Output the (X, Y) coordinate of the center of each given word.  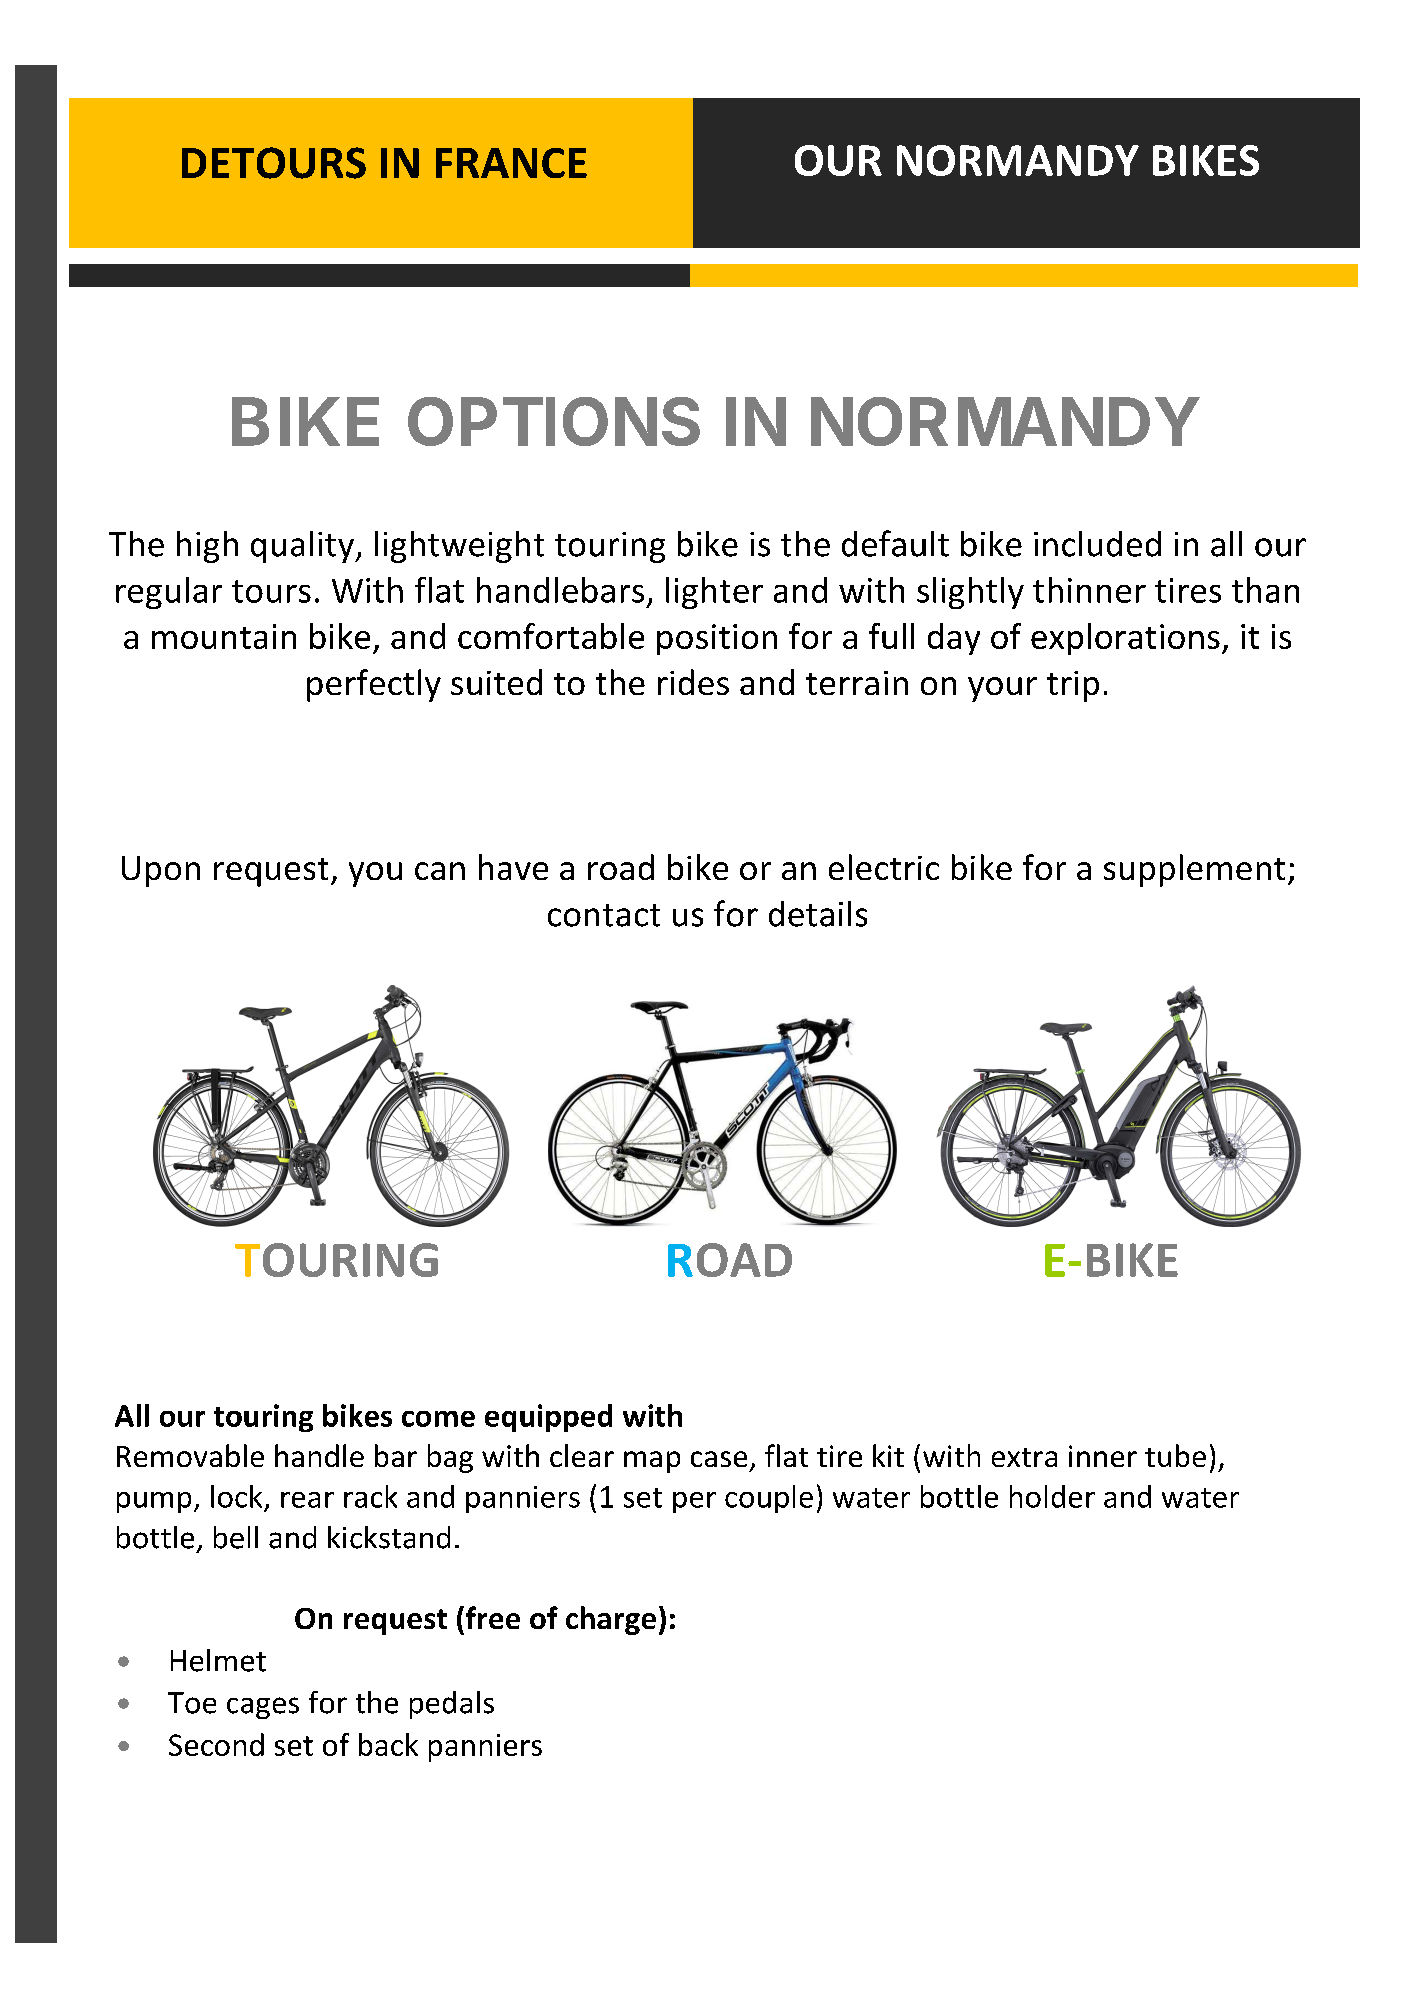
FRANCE (511, 163)
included (1097, 544)
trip (1073, 686)
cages (263, 1708)
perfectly (374, 685)
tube (1175, 1455)
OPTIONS (554, 421)
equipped (548, 1418)
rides (693, 682)
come (438, 1419)
